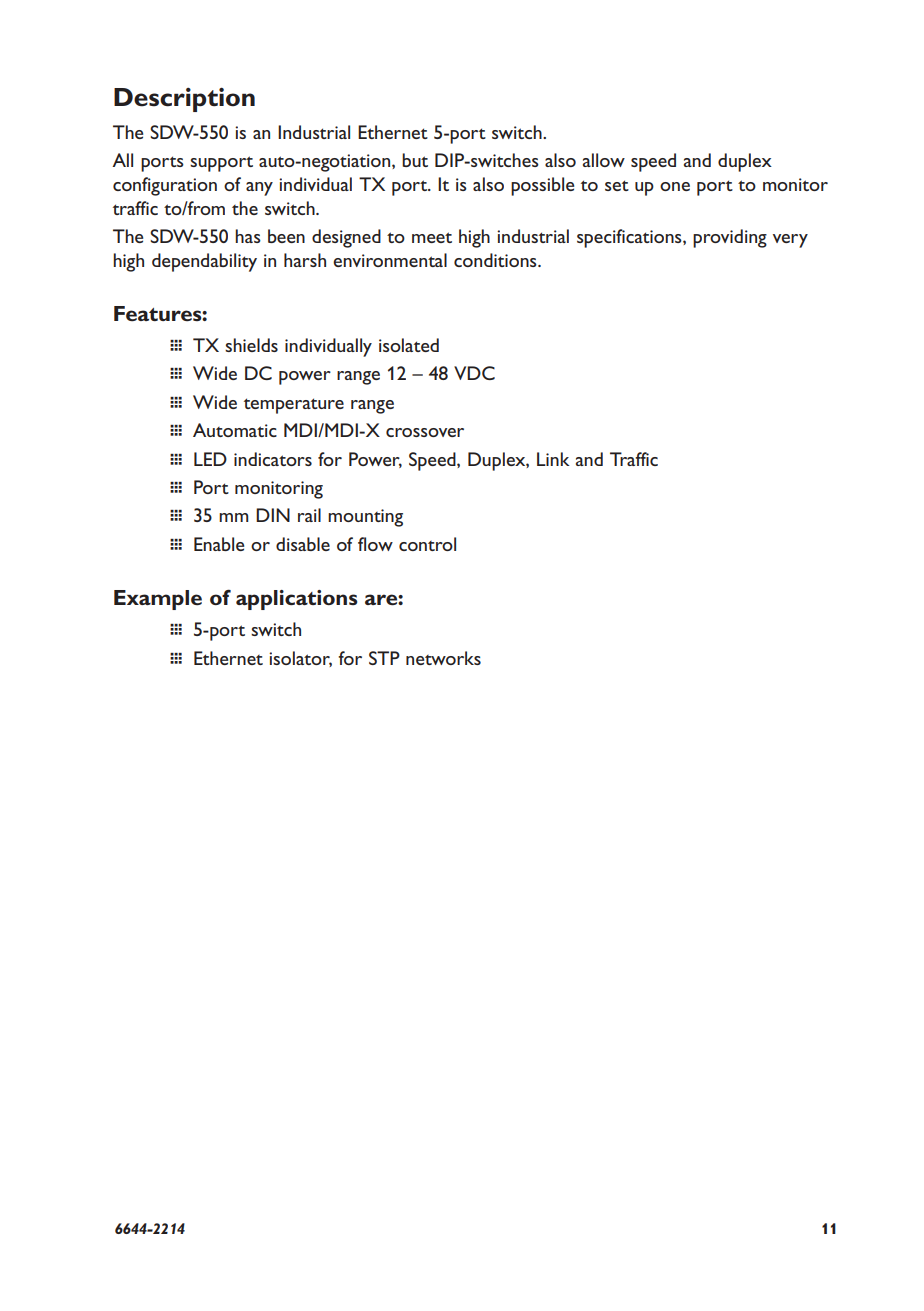 The image size is (924, 1311). What do you see at coordinates (427, 544) in the screenshot?
I see `control` at bounding box center [427, 544].
